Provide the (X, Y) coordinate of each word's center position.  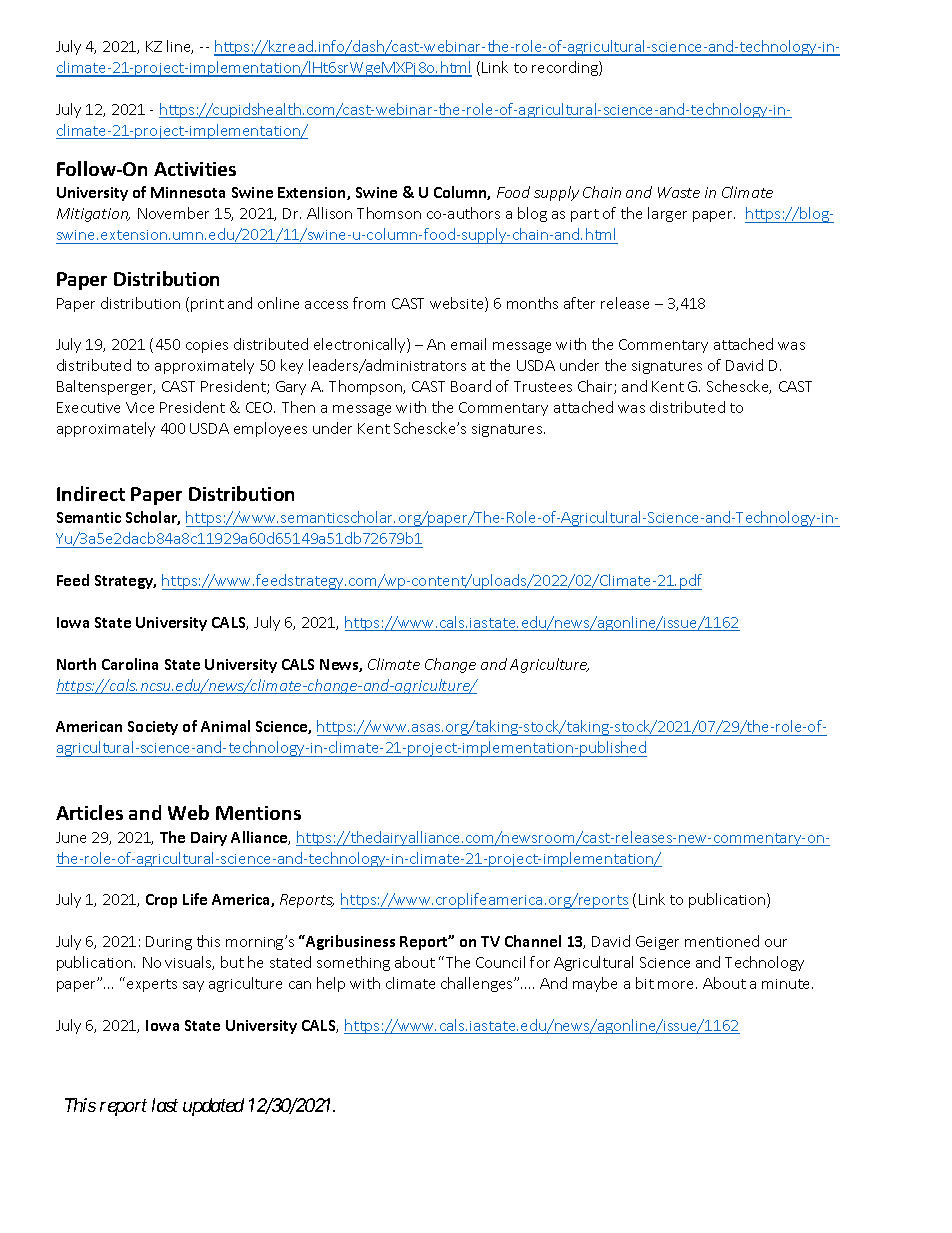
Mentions (258, 813)
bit (645, 983)
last (165, 1105)
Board (471, 386)
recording (566, 68)
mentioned (722, 941)
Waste (679, 192)
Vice (140, 407)
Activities (195, 169)
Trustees (543, 386)
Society (153, 728)
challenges (478, 984)
